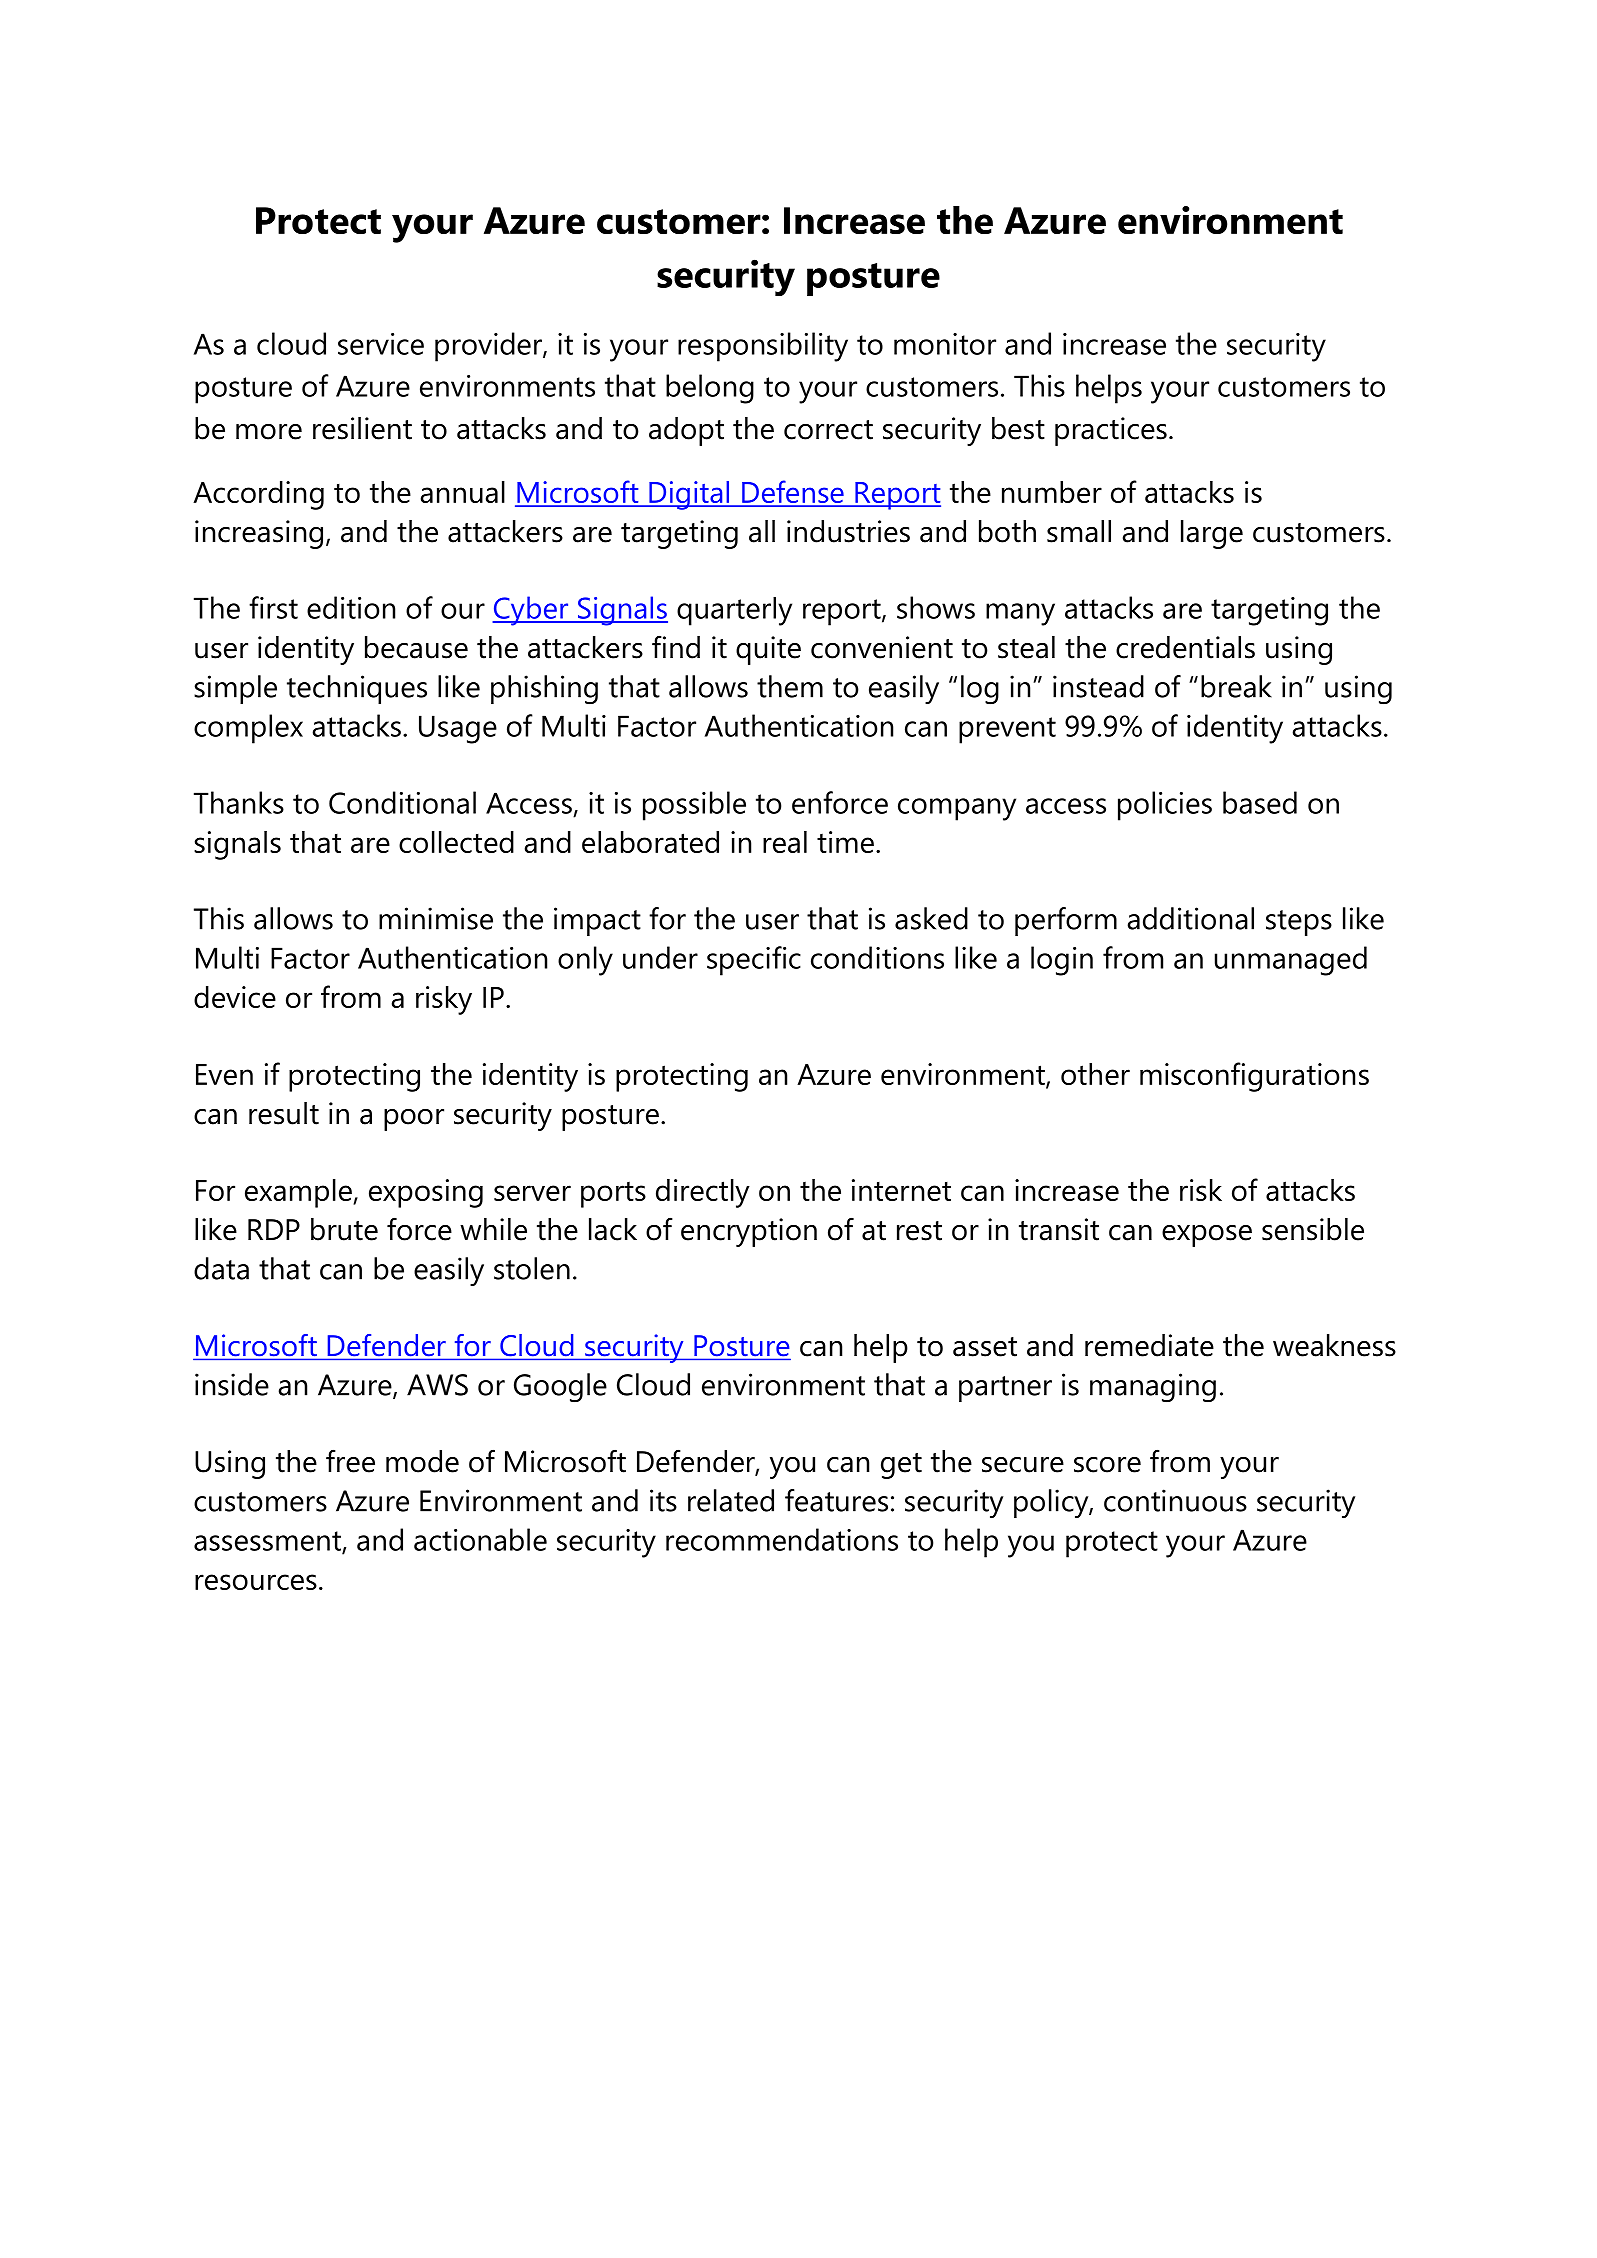  I want to click on Conditional, so click(402, 802).
